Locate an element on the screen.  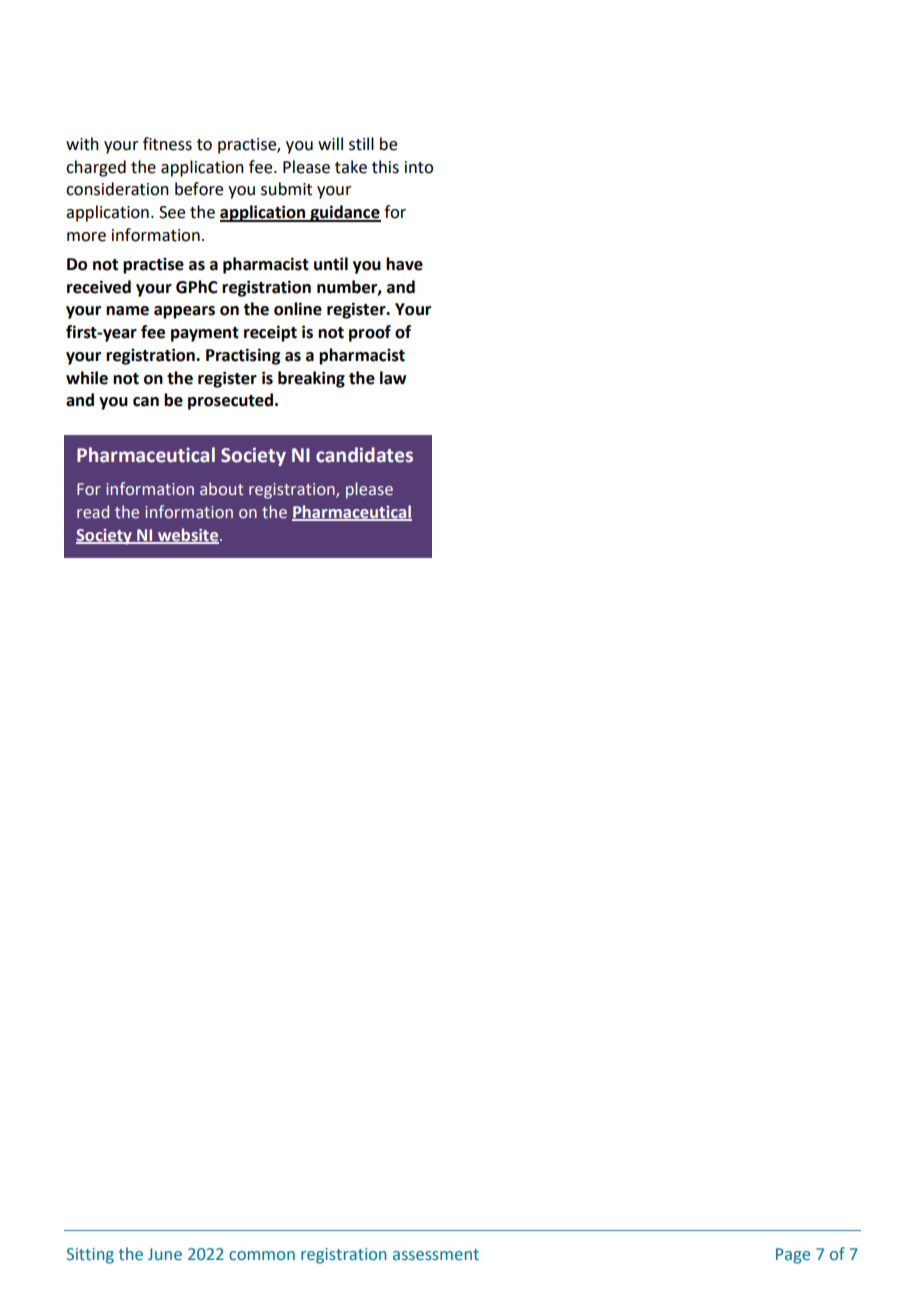
law is located at coordinates (393, 378).
